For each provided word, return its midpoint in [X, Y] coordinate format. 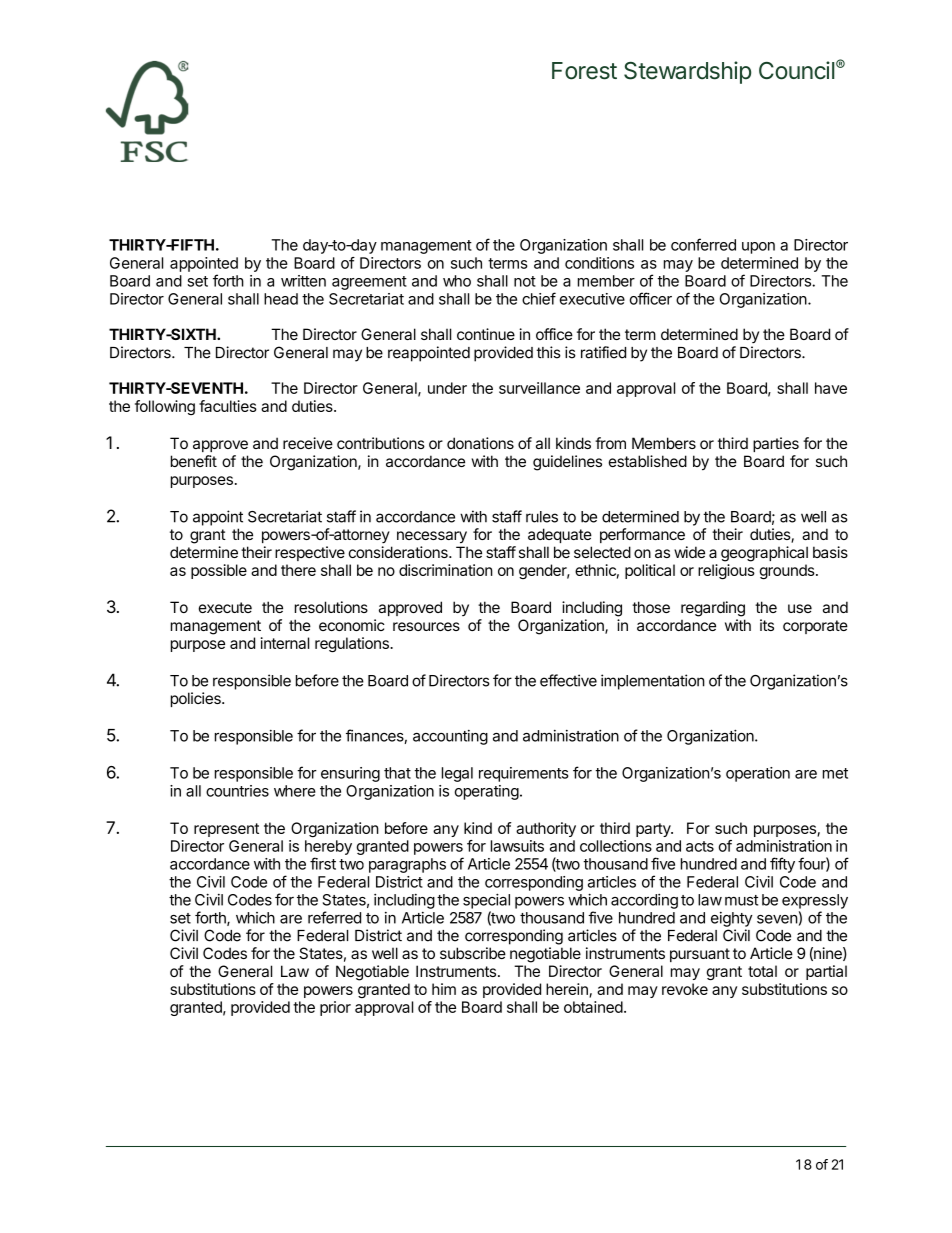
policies [197, 699]
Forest [584, 71]
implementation [653, 682]
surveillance [539, 388]
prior [335, 1008]
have [831, 388]
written [303, 281]
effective [568, 680]
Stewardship [687, 72]
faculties [228, 406]
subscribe [473, 953]
